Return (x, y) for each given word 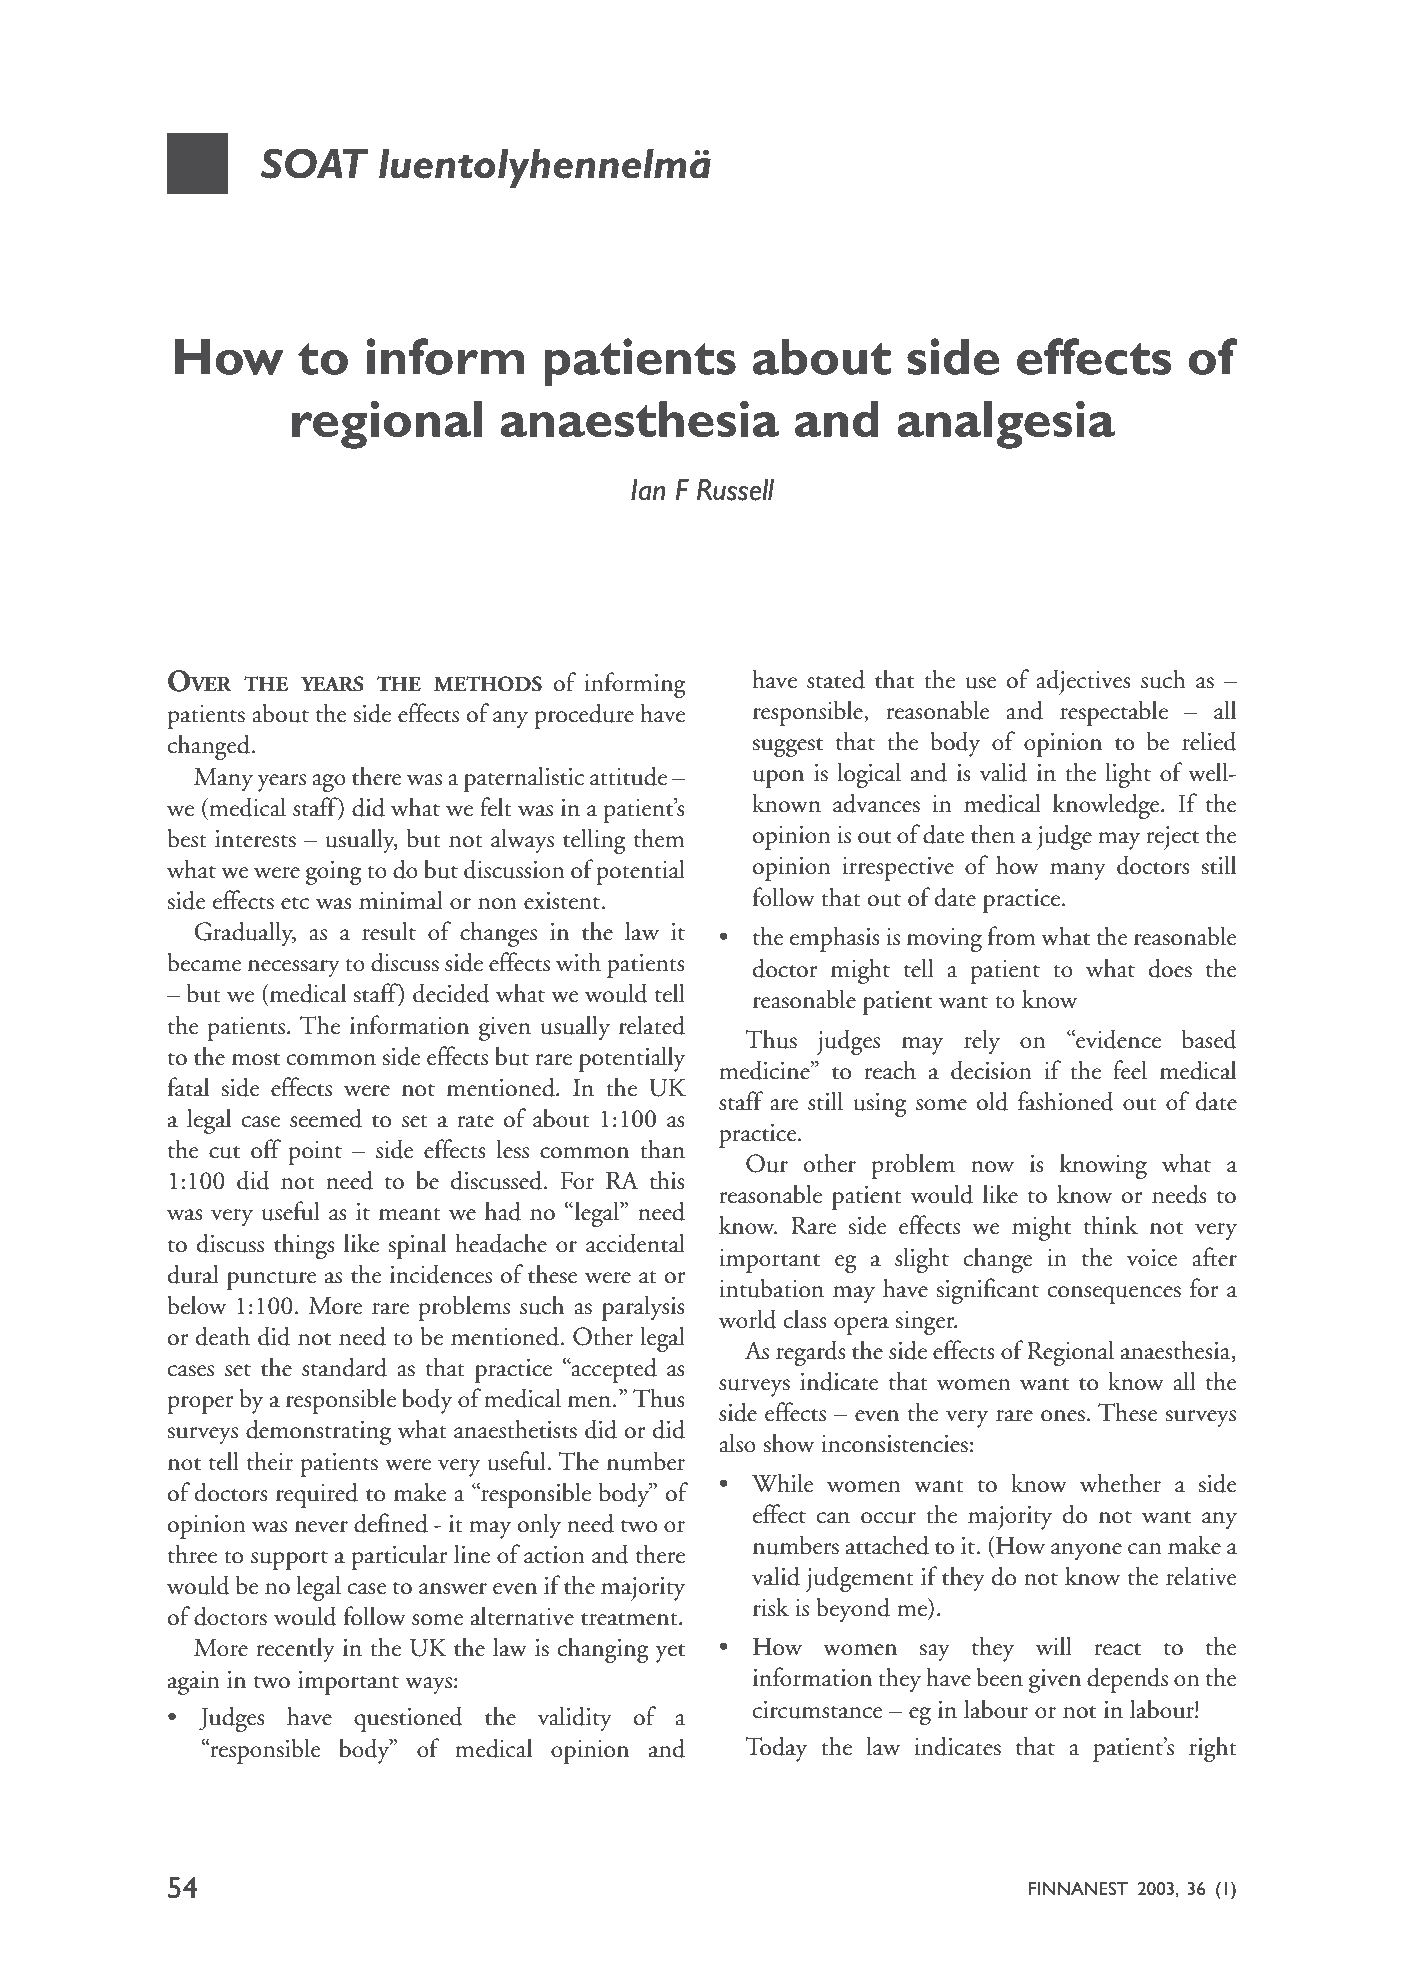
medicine (765, 1070)
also (737, 1443)
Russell (735, 490)
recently (295, 1650)
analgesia (1006, 424)
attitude (628, 776)
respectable (1114, 713)
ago (329, 783)
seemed (326, 1118)
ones (1063, 1416)
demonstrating (318, 1432)
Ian (648, 490)
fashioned (1066, 1101)
